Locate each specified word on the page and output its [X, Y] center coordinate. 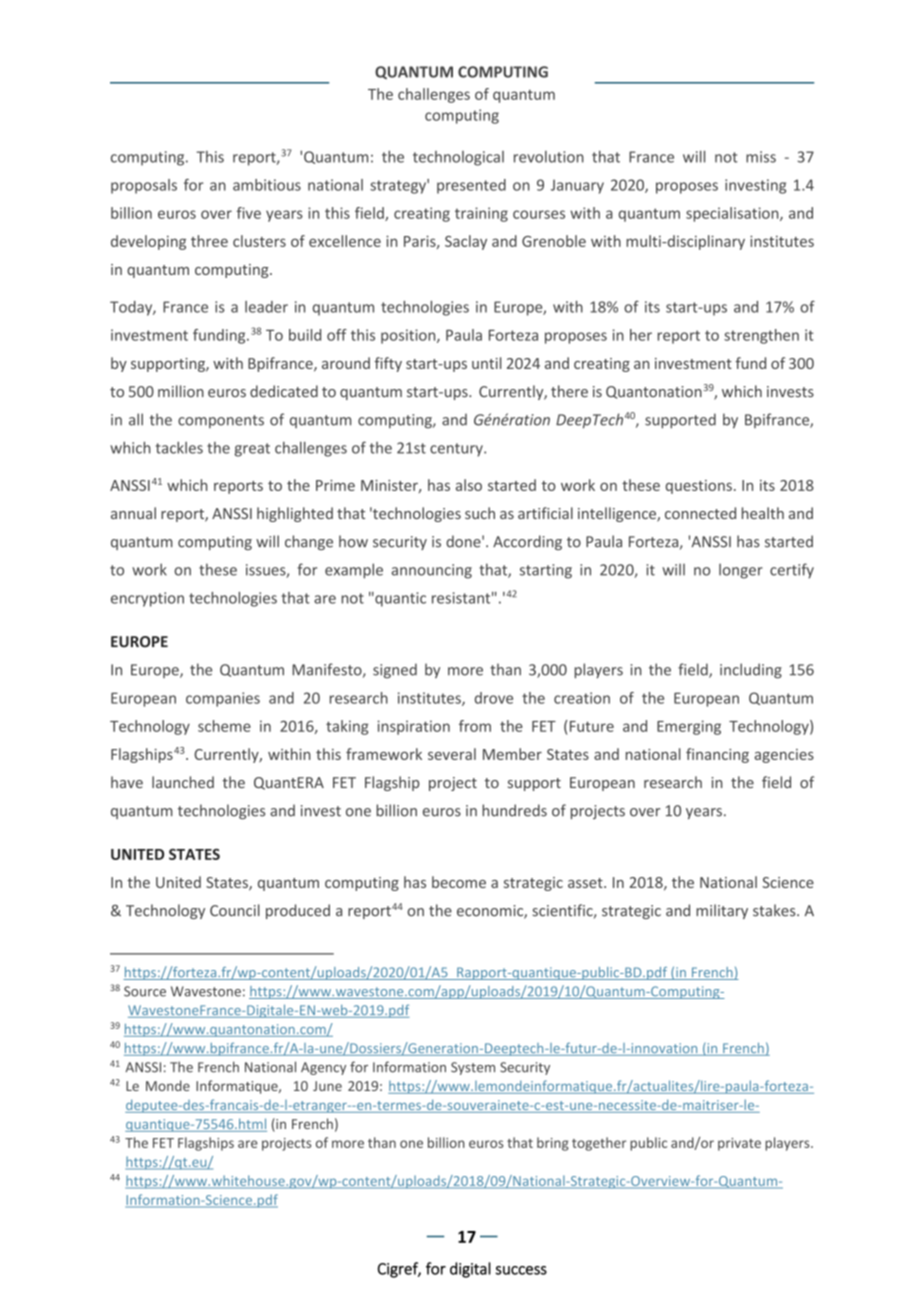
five [248, 213]
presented [471, 186]
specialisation [733, 214]
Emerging [689, 727]
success [521, 1270]
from [475, 726]
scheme [224, 726]
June [327, 1086]
